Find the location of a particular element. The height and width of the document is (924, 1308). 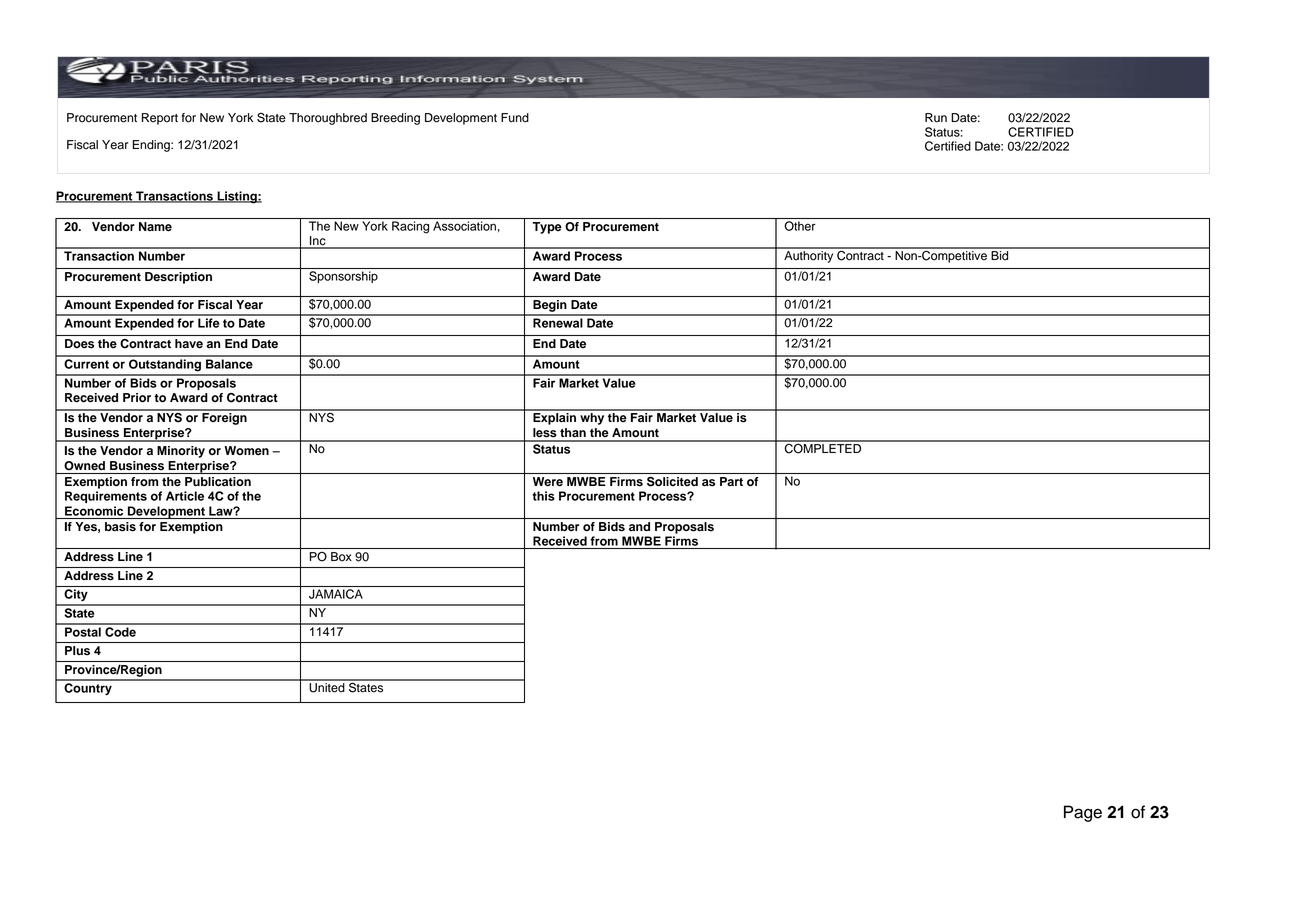

Report is located at coordinates (160, 119).
